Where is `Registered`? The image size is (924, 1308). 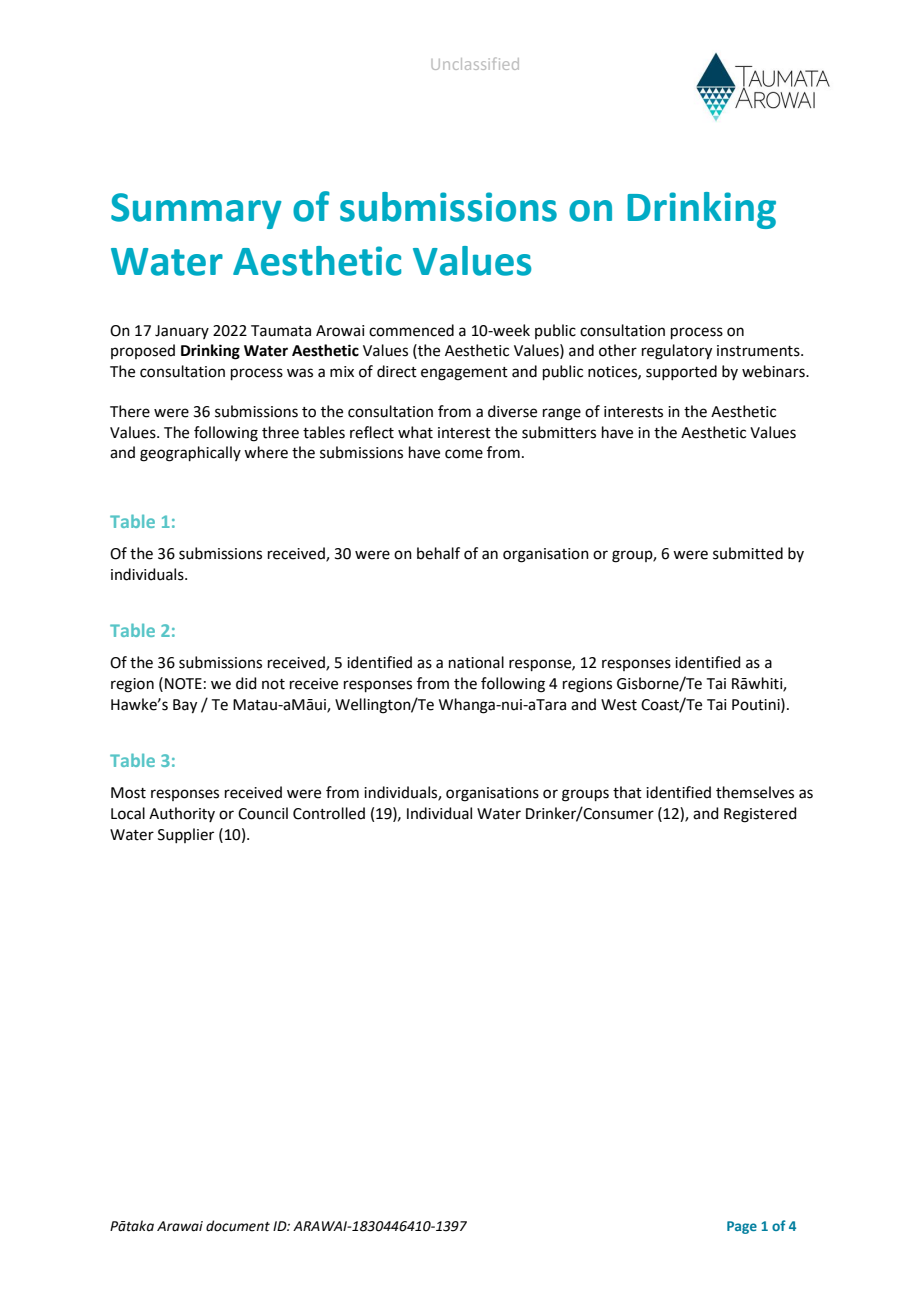 Registered is located at coordinates (760, 815).
